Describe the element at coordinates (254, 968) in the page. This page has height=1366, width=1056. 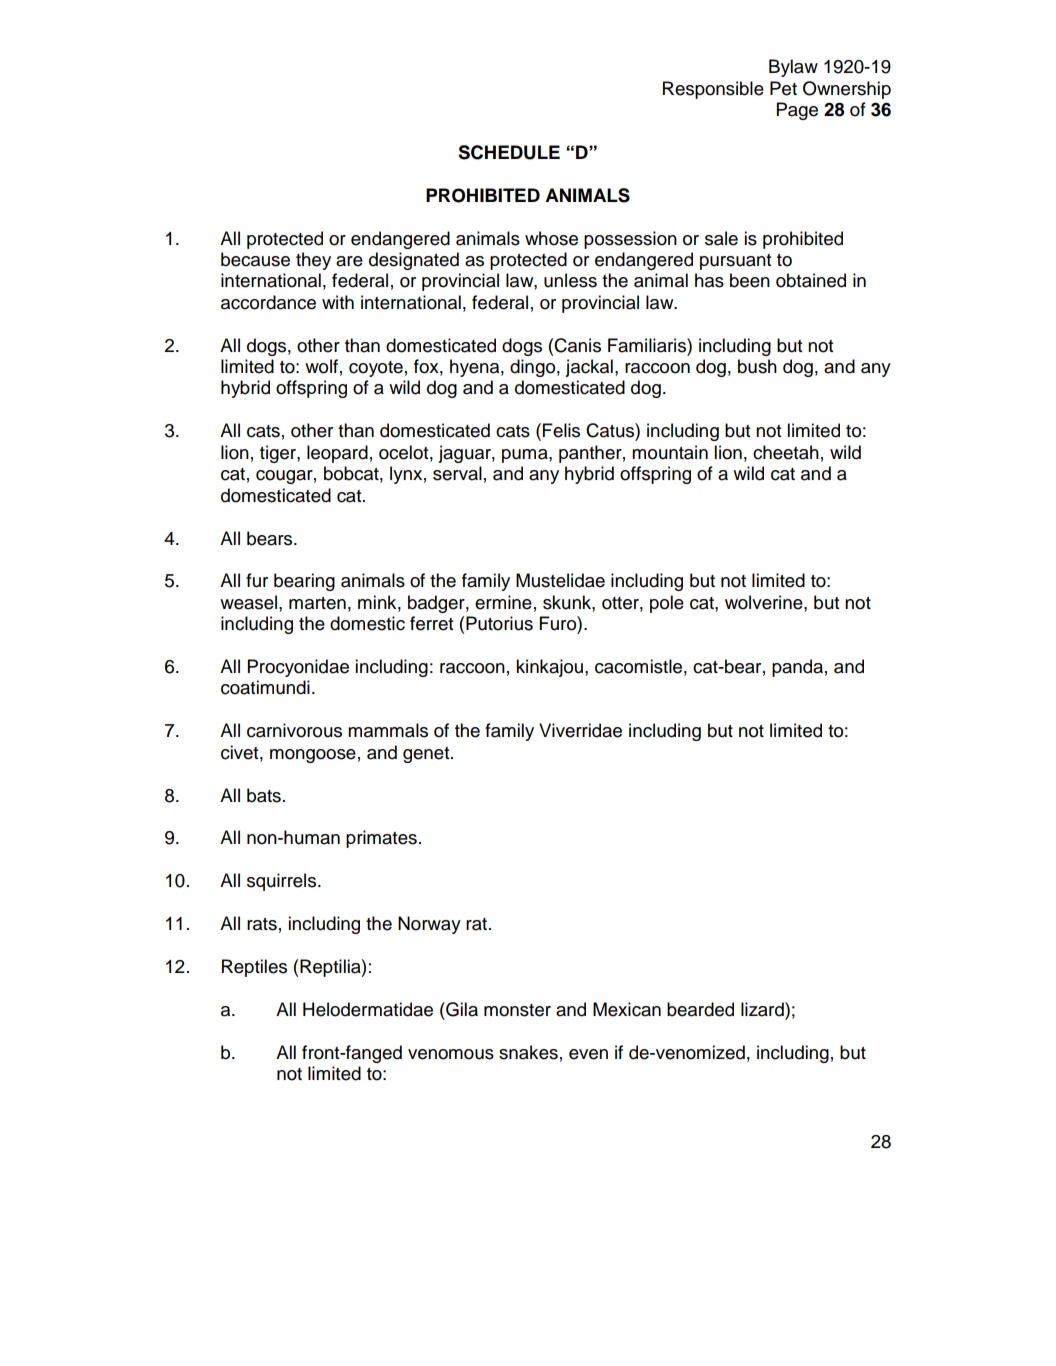
I see `Reptiles` at that location.
